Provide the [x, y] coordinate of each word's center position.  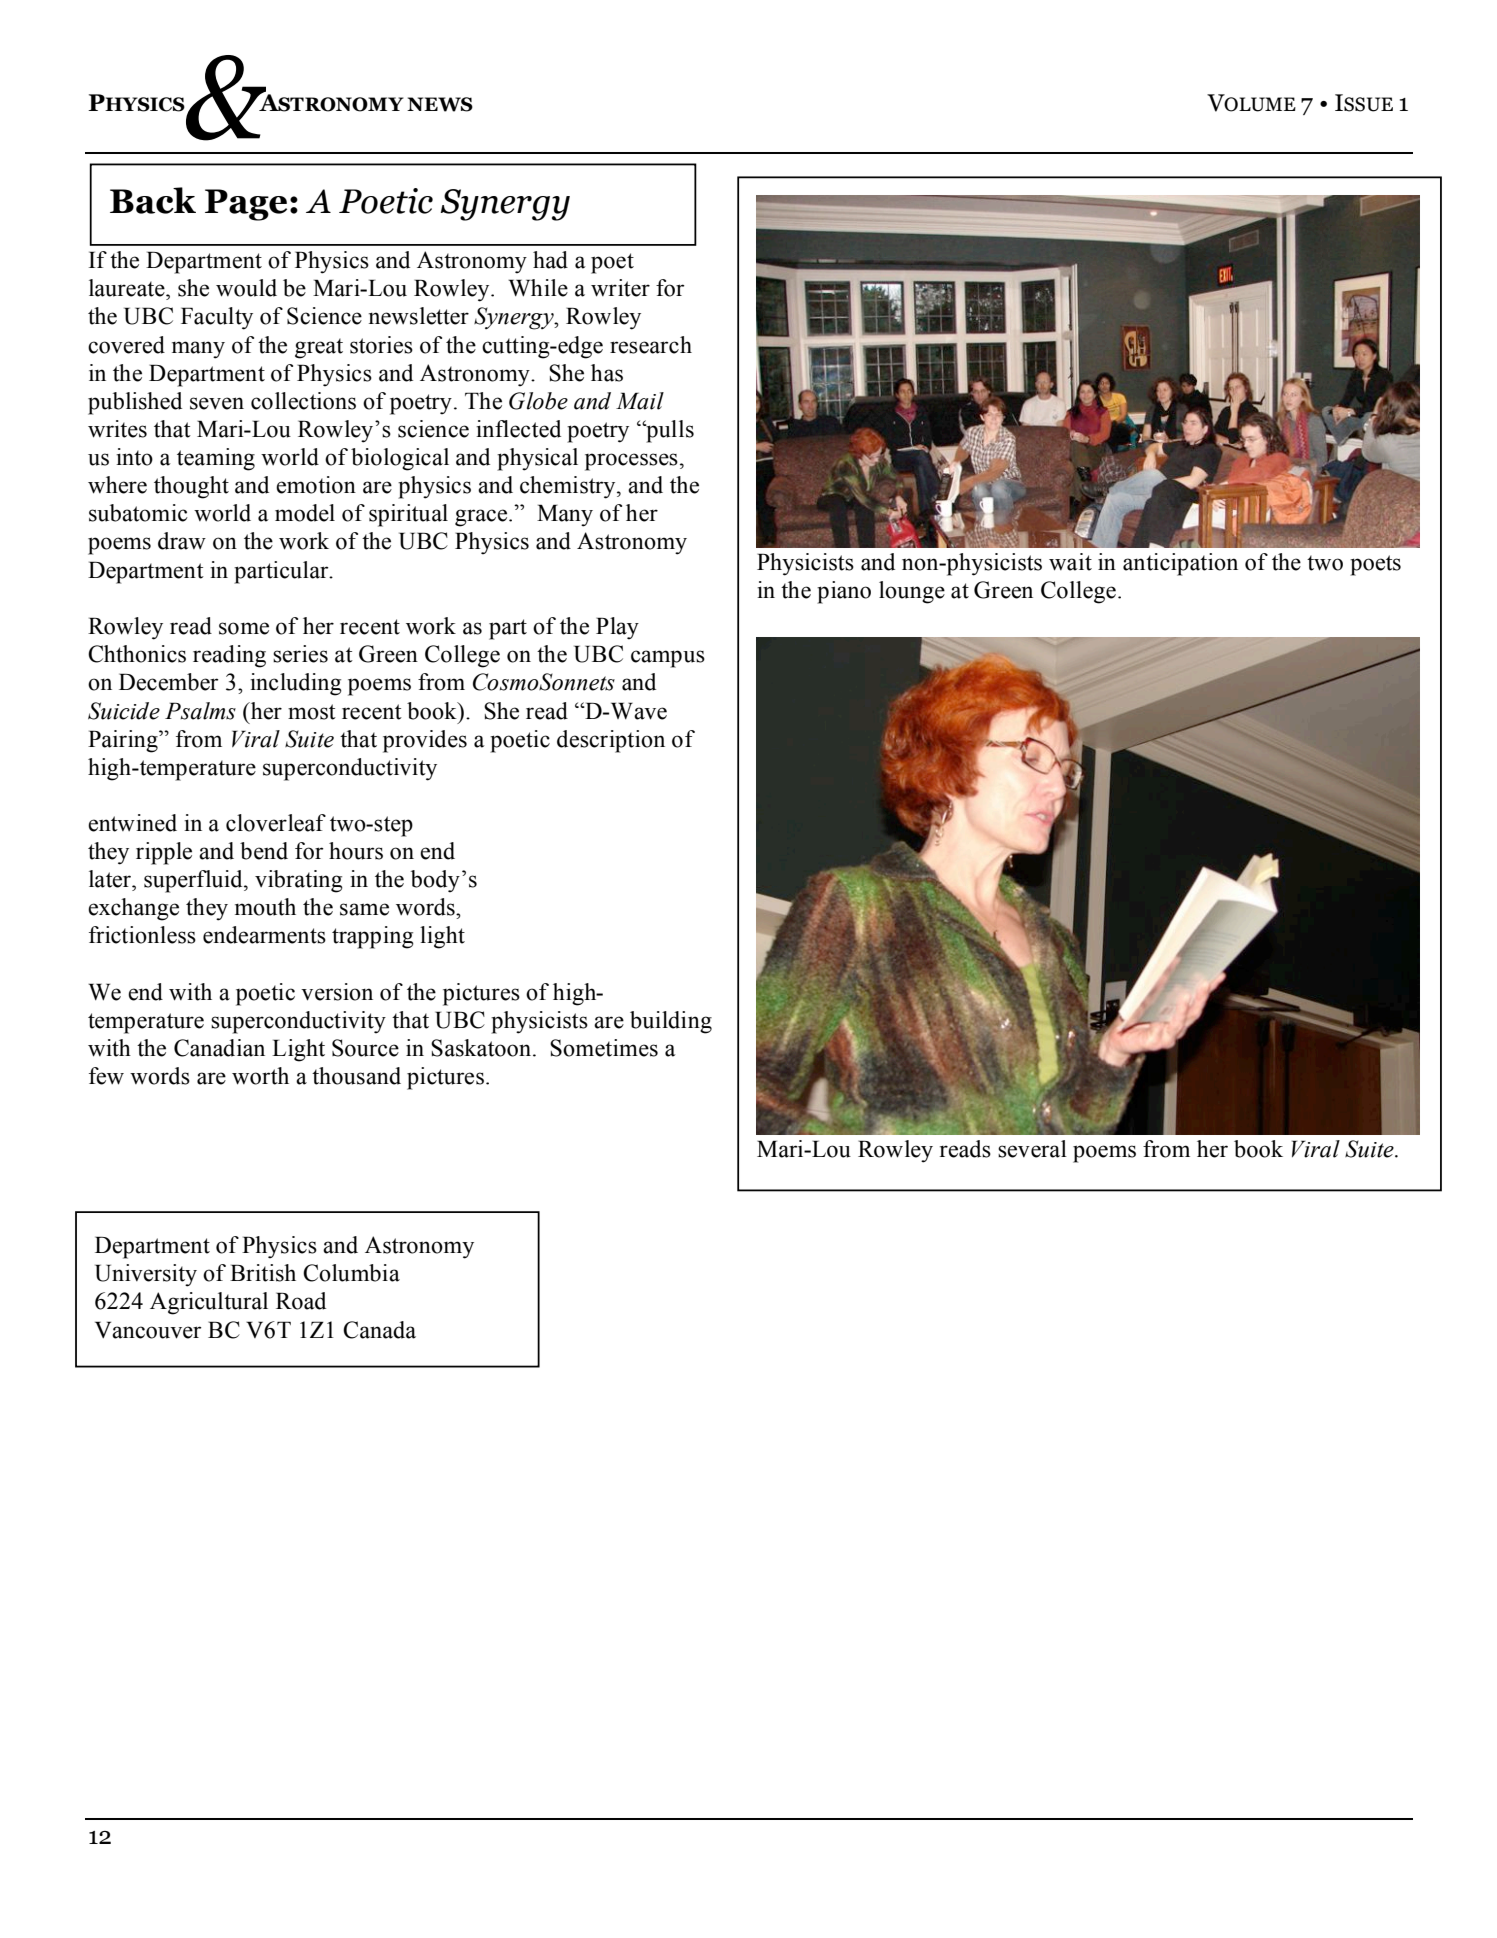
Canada [379, 1330]
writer [620, 288]
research [651, 345]
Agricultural [209, 1303]
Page [246, 205]
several [1032, 1149]
